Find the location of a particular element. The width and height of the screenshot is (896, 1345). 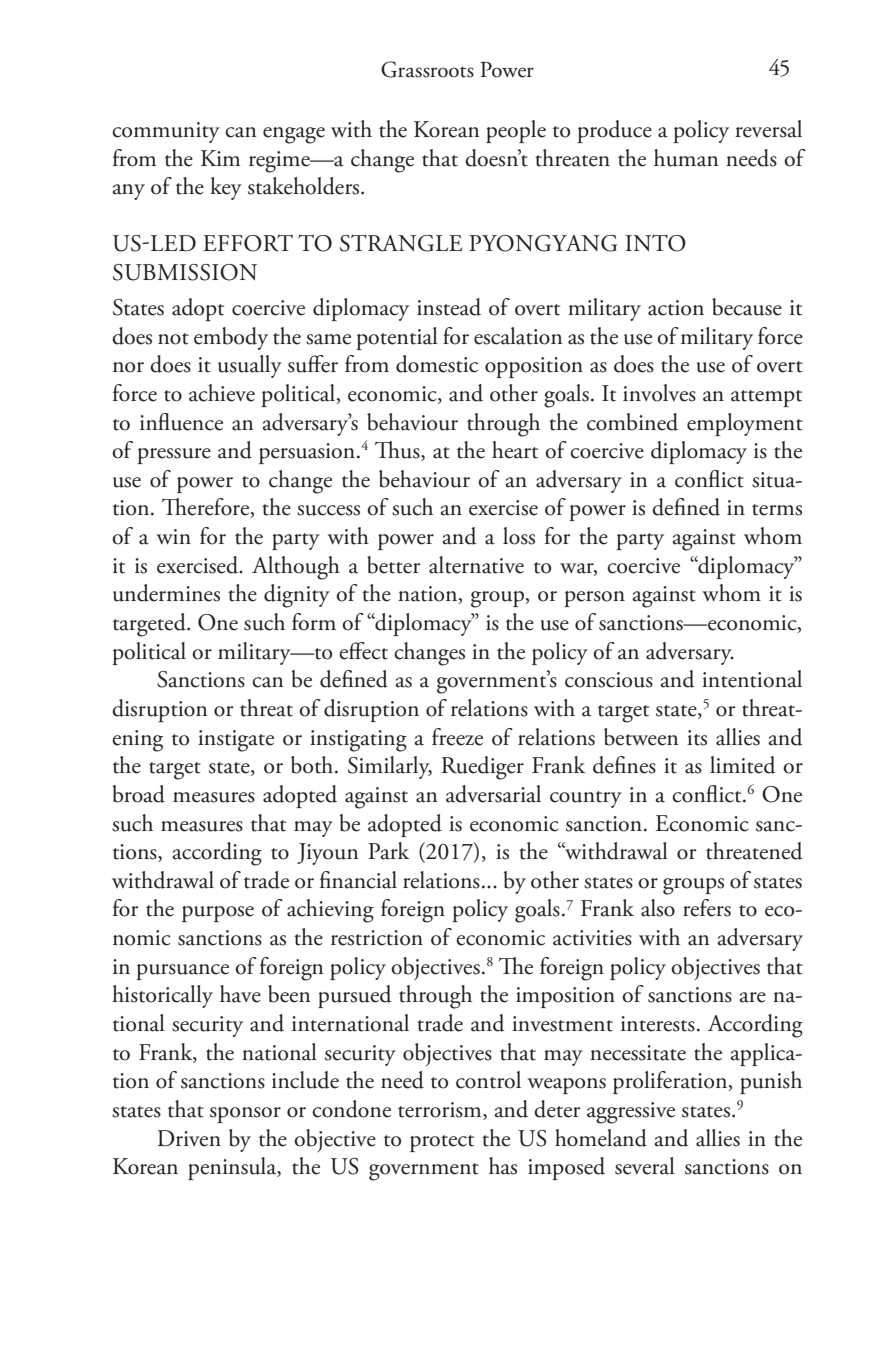

person is located at coordinates (594, 599).
